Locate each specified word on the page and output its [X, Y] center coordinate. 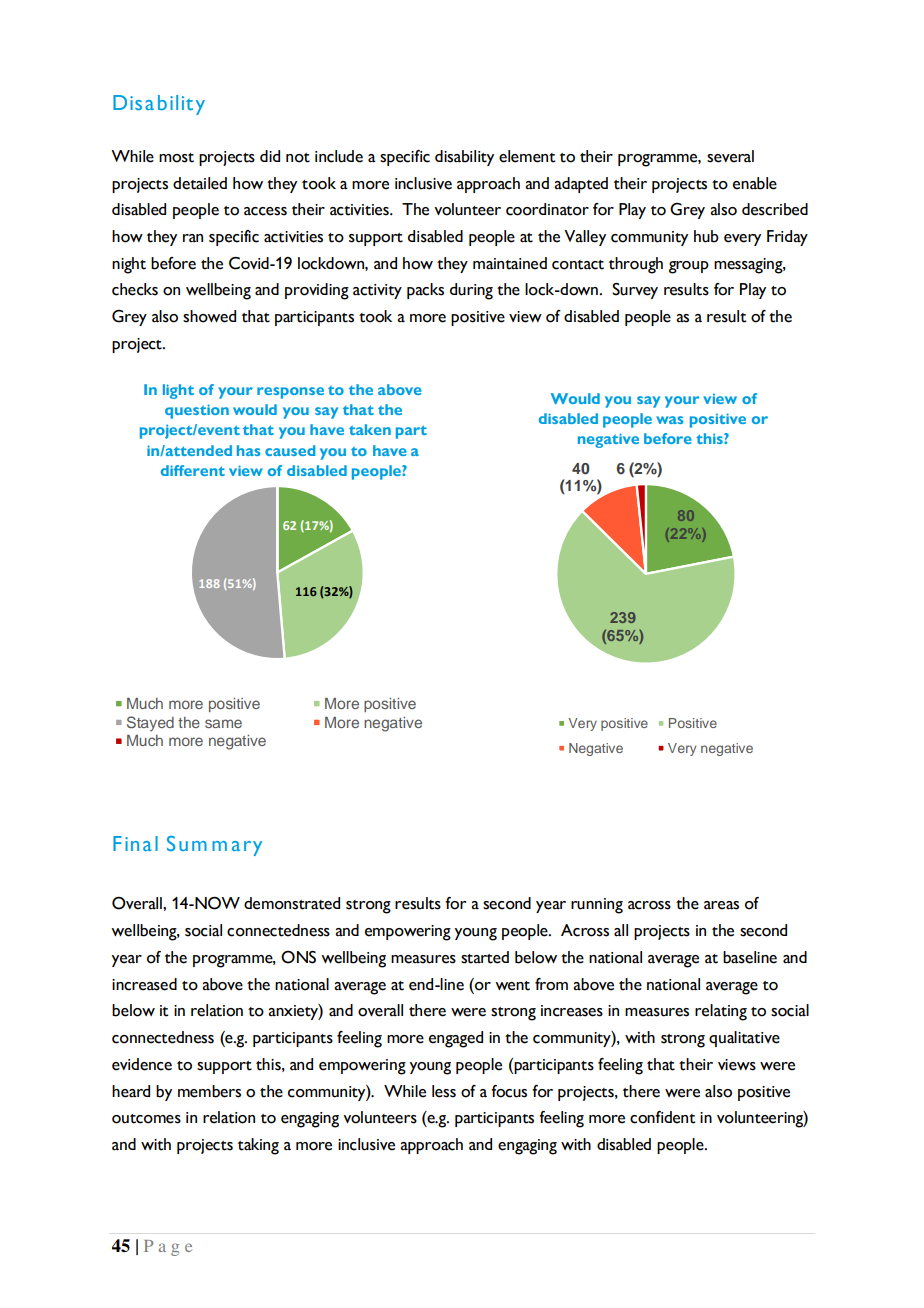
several [730, 156]
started [485, 957]
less [444, 1091]
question [197, 411]
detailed [200, 183]
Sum [187, 843]
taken [370, 429]
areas [721, 905]
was [669, 420]
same [223, 723]
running [597, 906]
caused [290, 450]
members [209, 1091]
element [527, 156]
